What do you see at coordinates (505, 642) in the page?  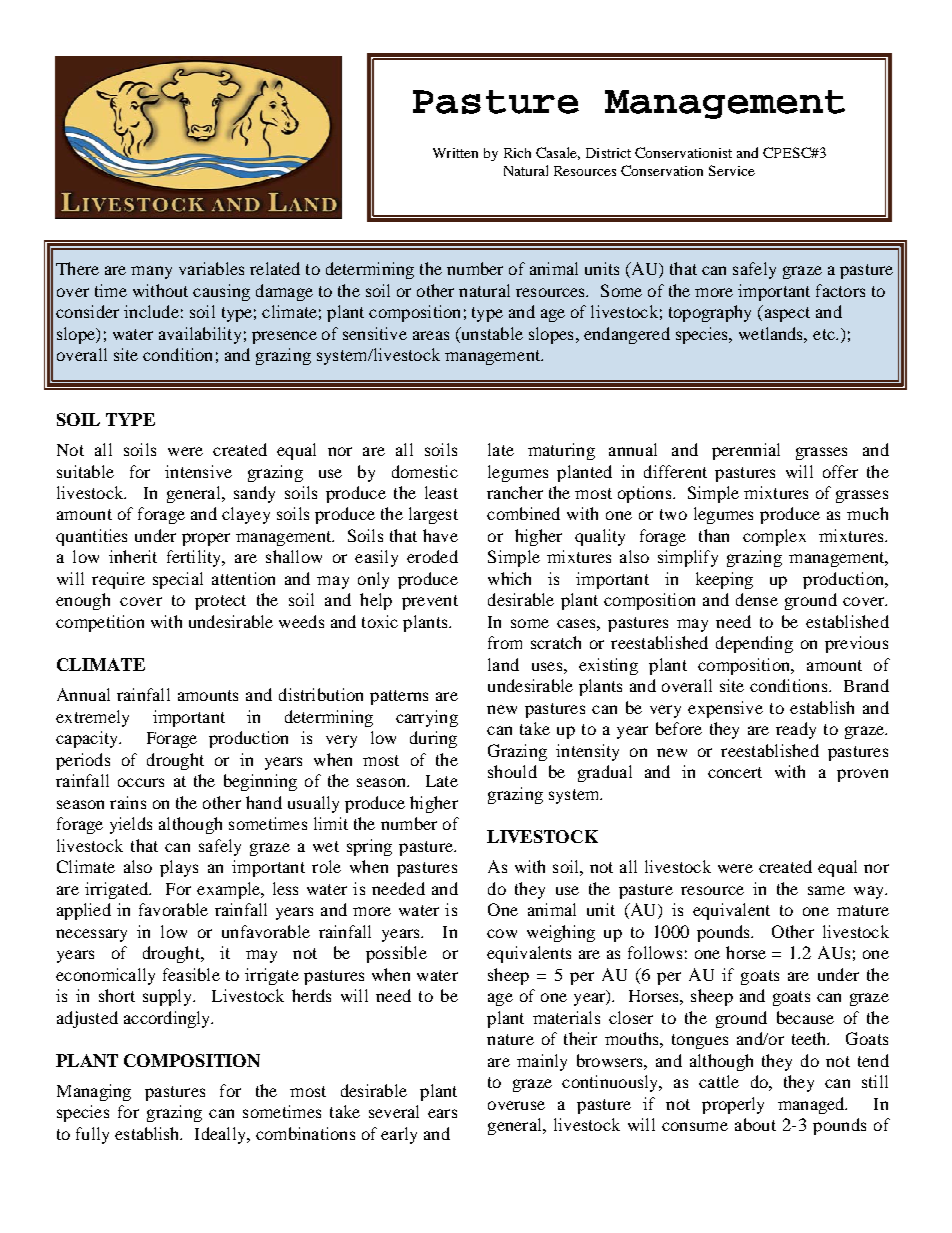 I see `from` at bounding box center [505, 642].
